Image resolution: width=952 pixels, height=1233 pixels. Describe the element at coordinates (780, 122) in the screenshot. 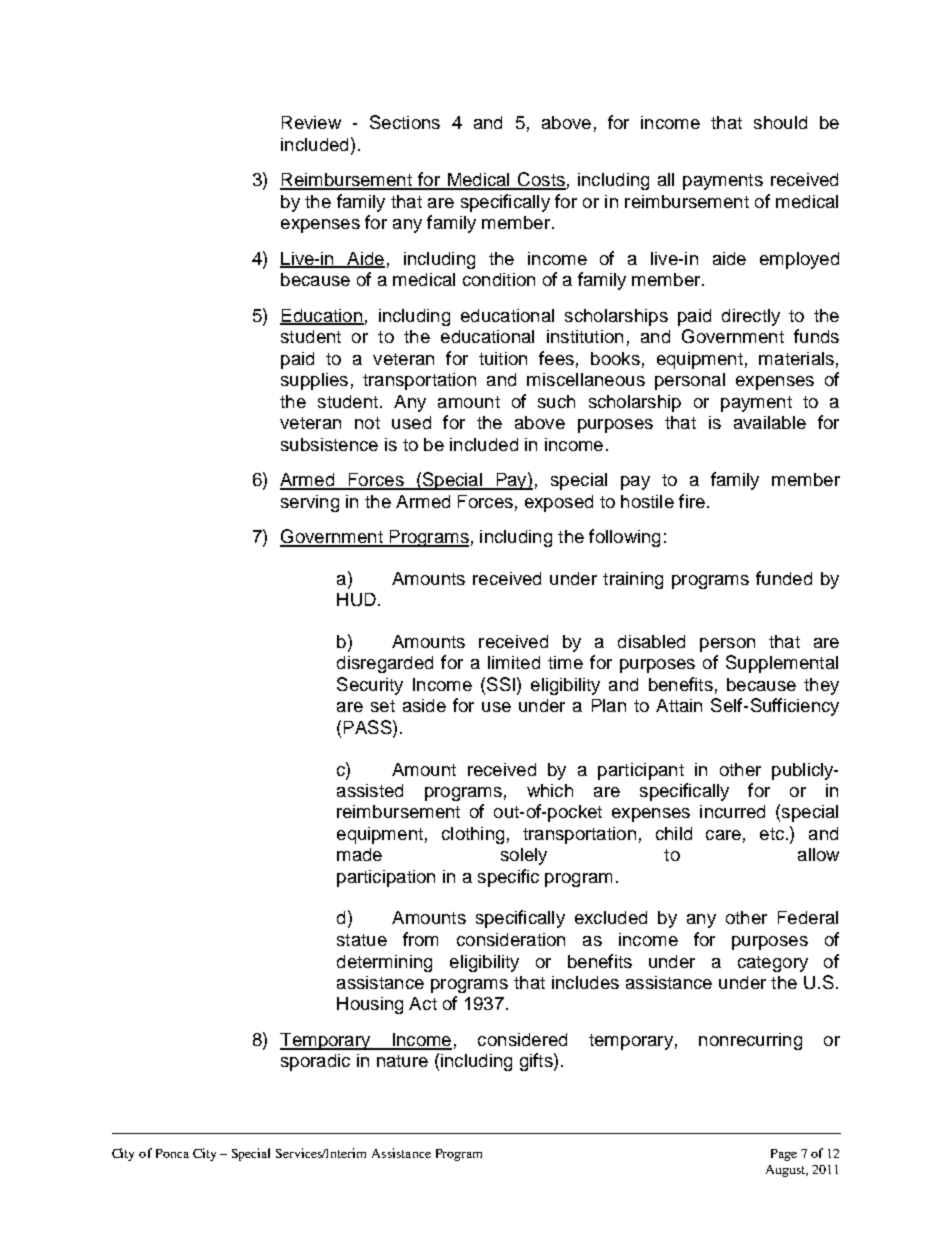

I see `should` at that location.
